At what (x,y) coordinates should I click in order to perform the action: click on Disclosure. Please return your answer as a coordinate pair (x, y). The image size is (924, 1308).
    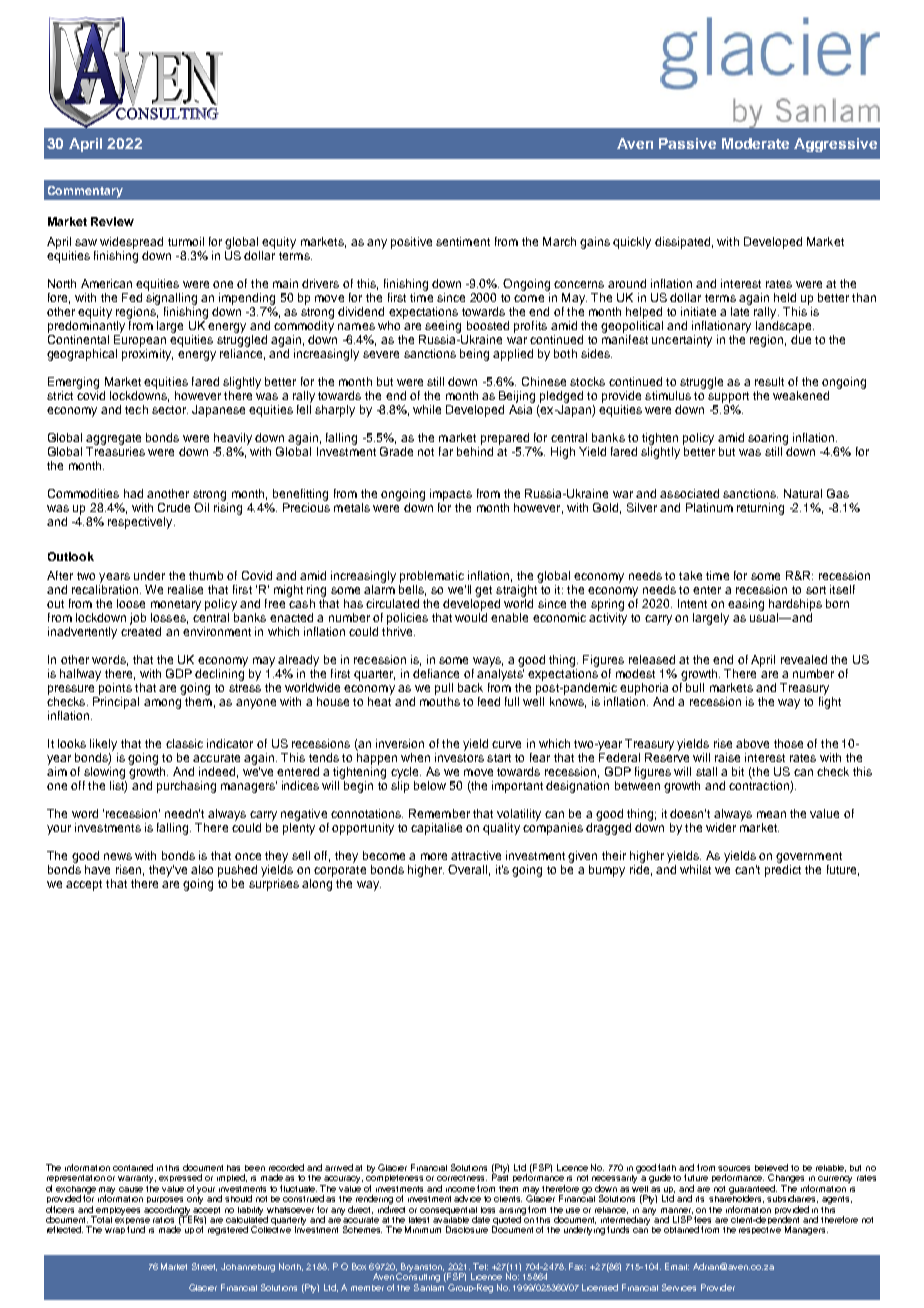
    Looking at the image, I should click on (467, 1229).
